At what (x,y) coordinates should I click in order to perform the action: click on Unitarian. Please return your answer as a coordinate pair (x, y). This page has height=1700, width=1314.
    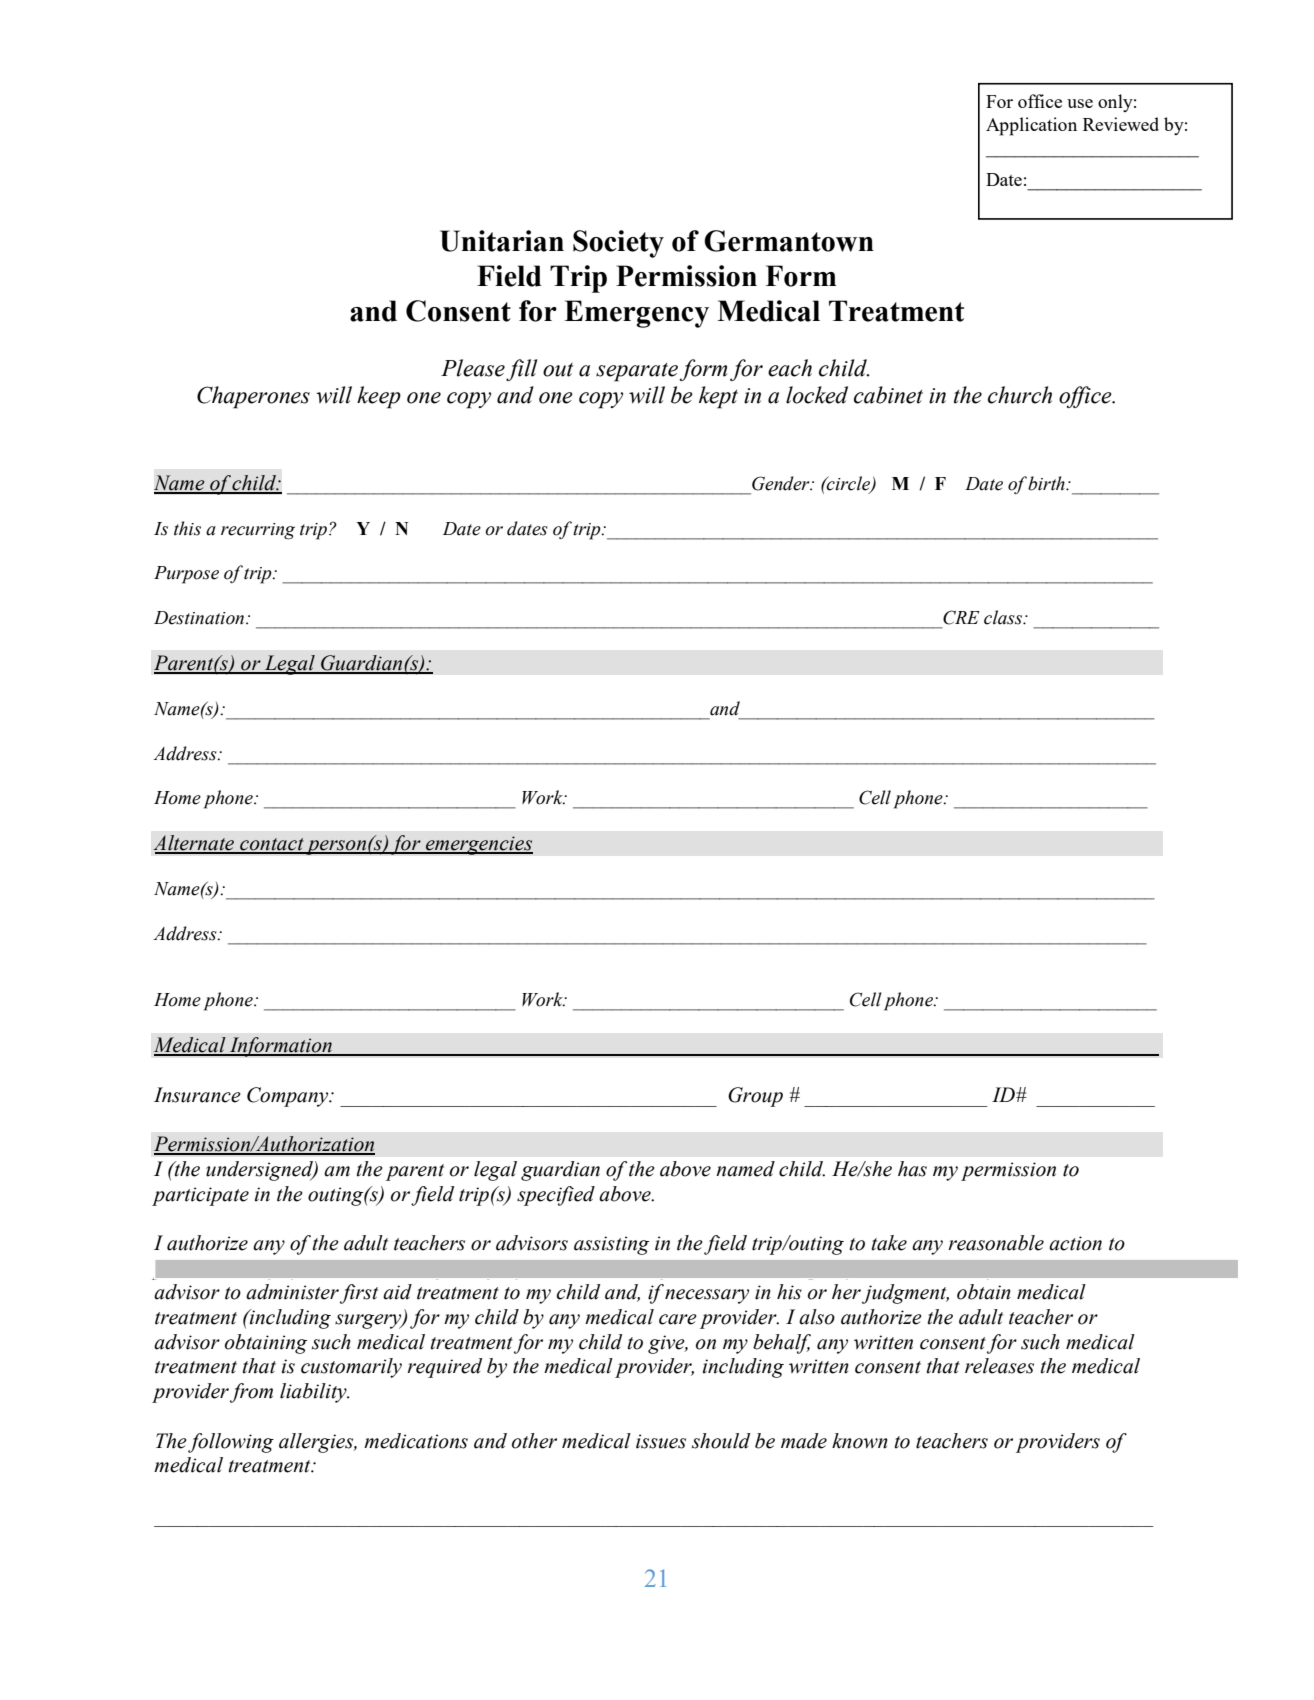
    Looking at the image, I should click on (502, 241).
